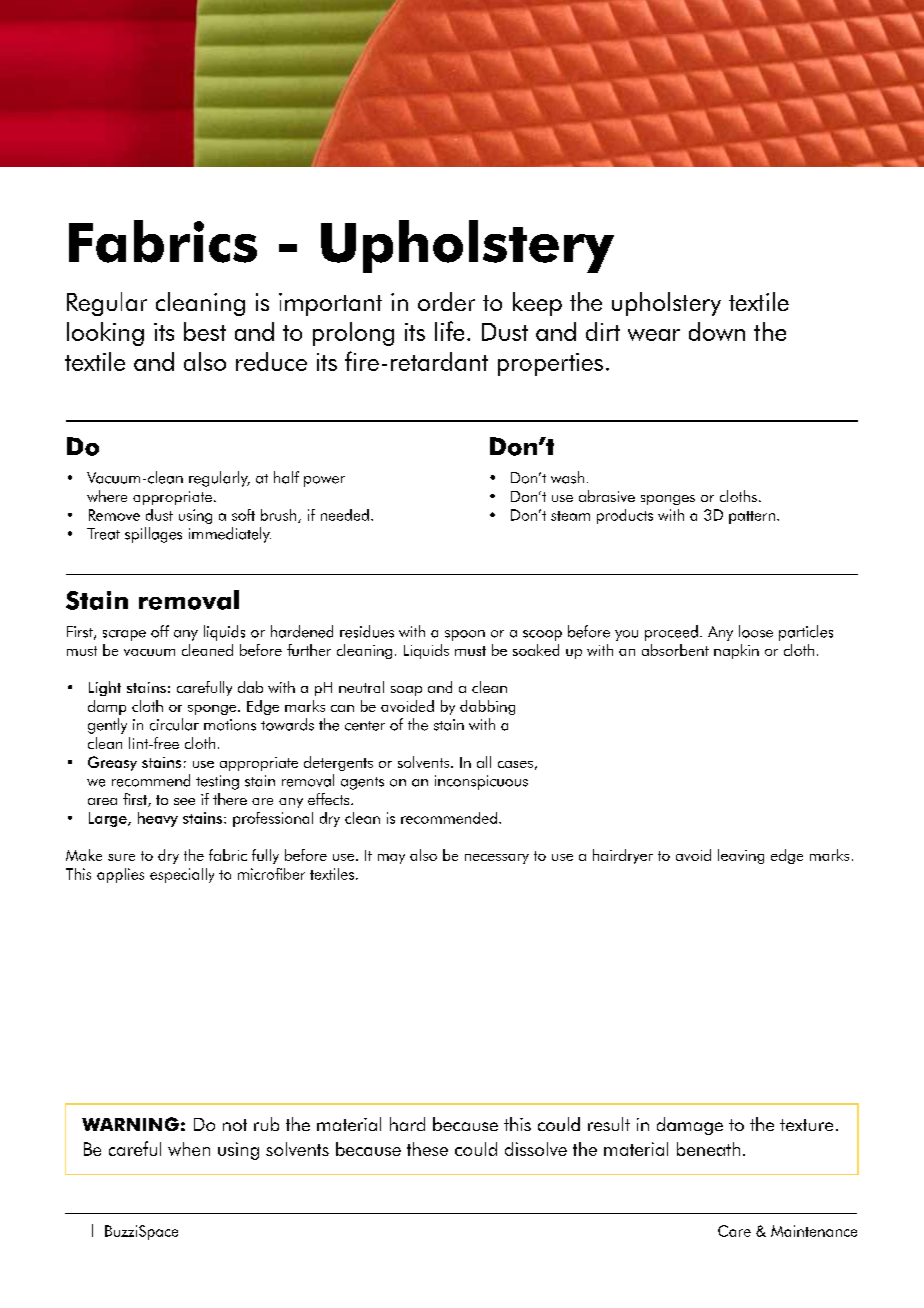 Image resolution: width=924 pixels, height=1308 pixels. What do you see at coordinates (406, 691) in the page?
I see `soap` at bounding box center [406, 691].
